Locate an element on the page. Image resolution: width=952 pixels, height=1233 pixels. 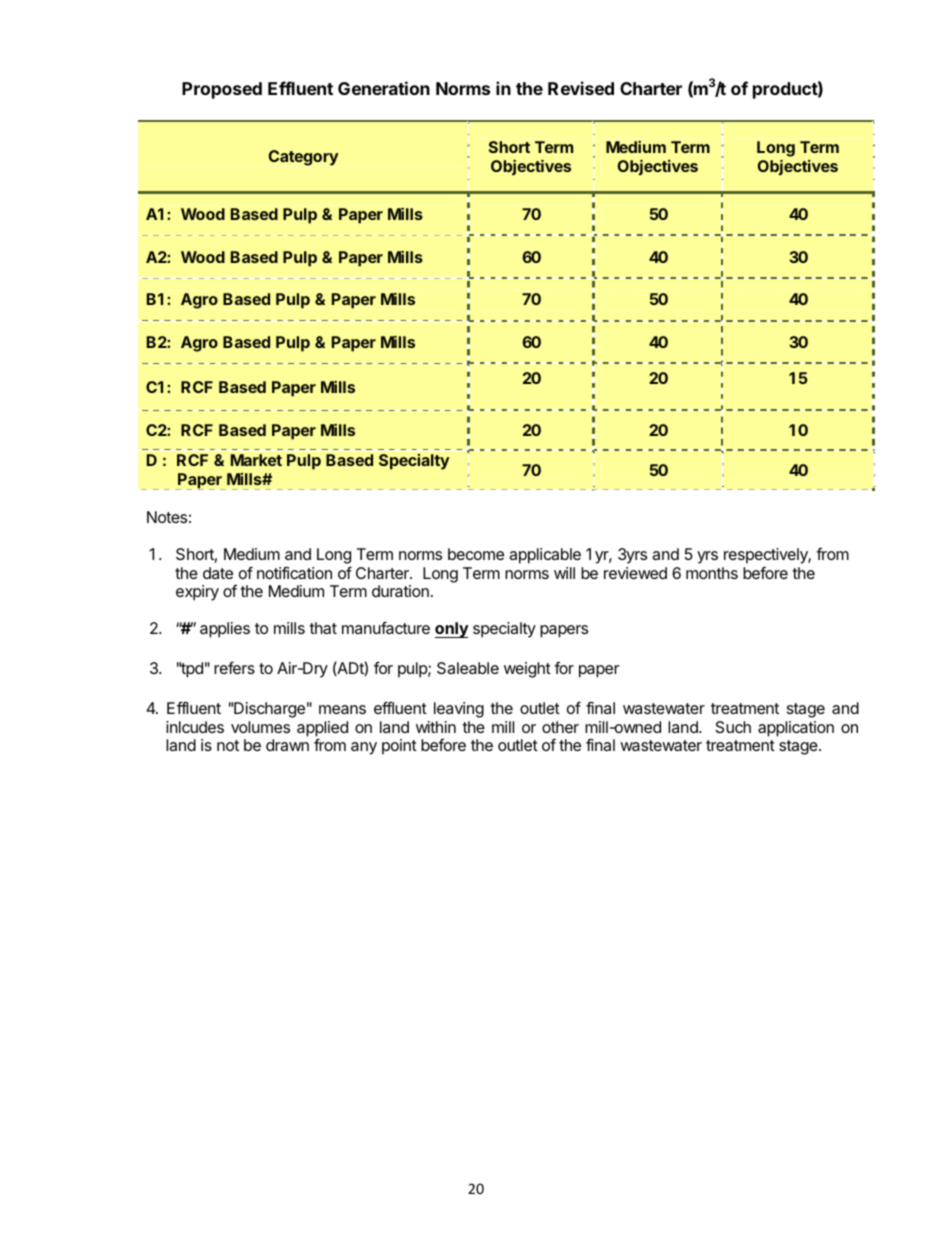
Generation is located at coordinates (384, 88).
